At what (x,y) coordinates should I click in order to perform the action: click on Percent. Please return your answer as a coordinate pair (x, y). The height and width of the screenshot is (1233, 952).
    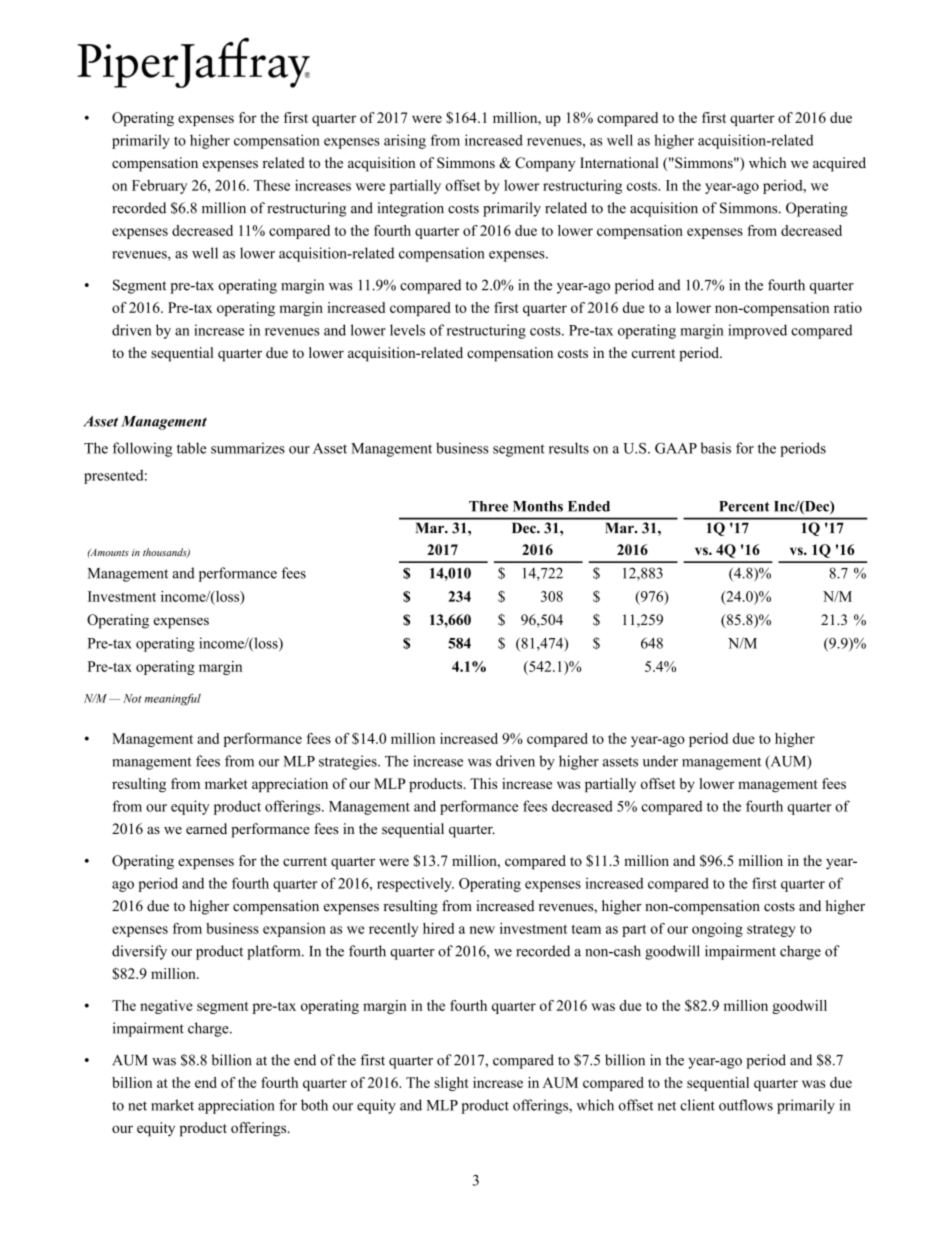
    Looking at the image, I should click on (744, 506).
